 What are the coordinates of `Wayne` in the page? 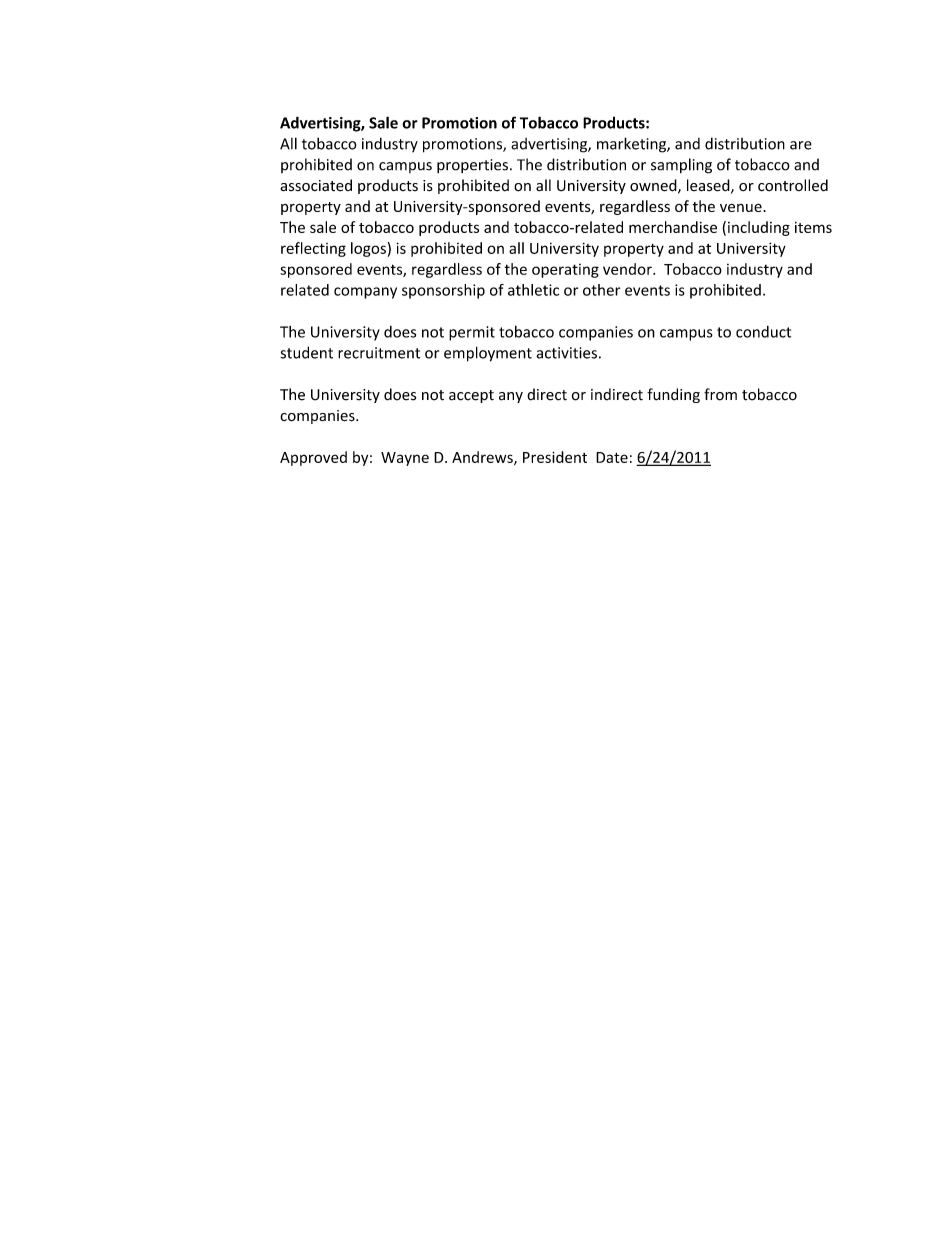 It's located at (405, 459).
